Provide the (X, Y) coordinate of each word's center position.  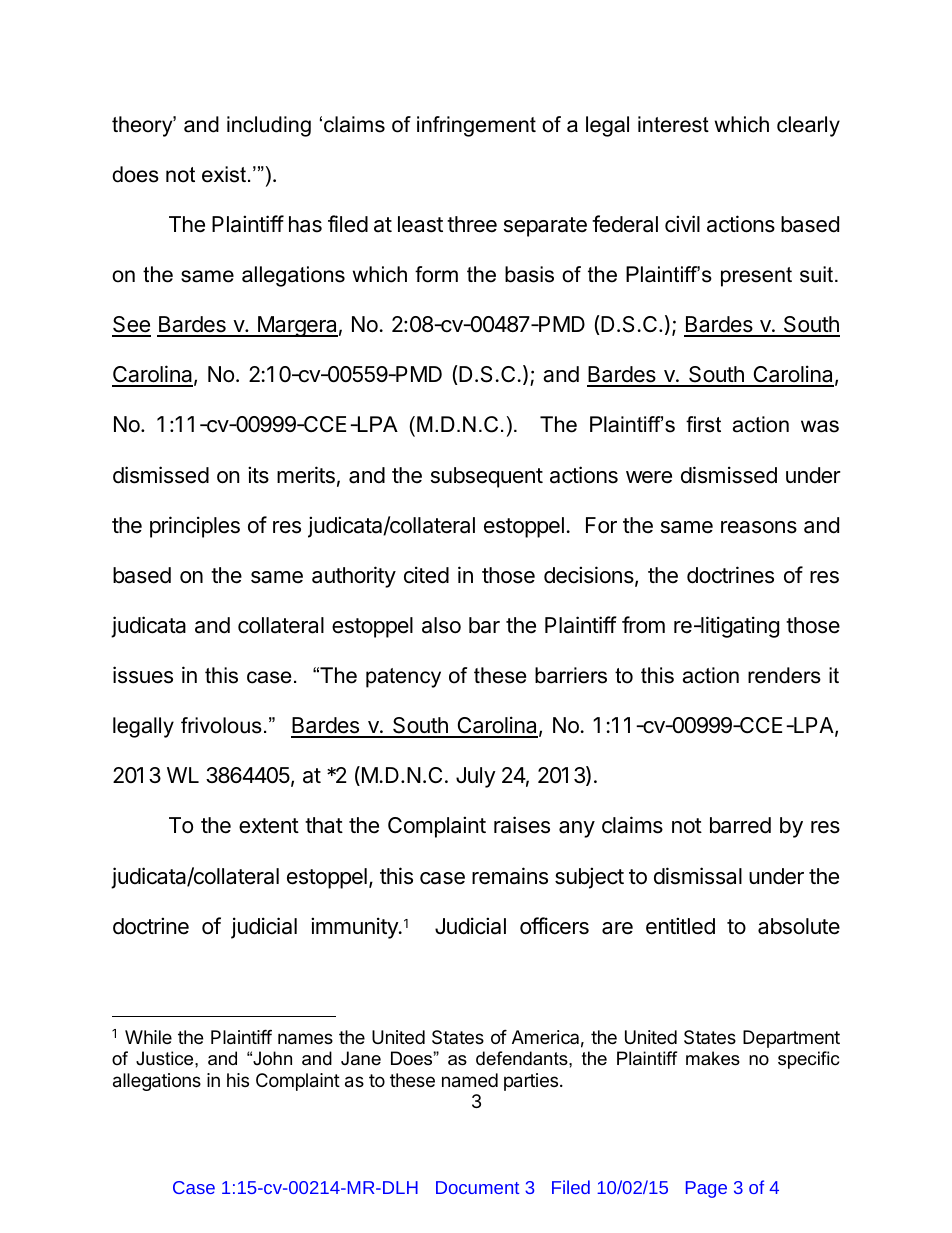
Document (477, 1187)
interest (673, 124)
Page (706, 1189)
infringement (476, 126)
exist (224, 174)
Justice (166, 1058)
